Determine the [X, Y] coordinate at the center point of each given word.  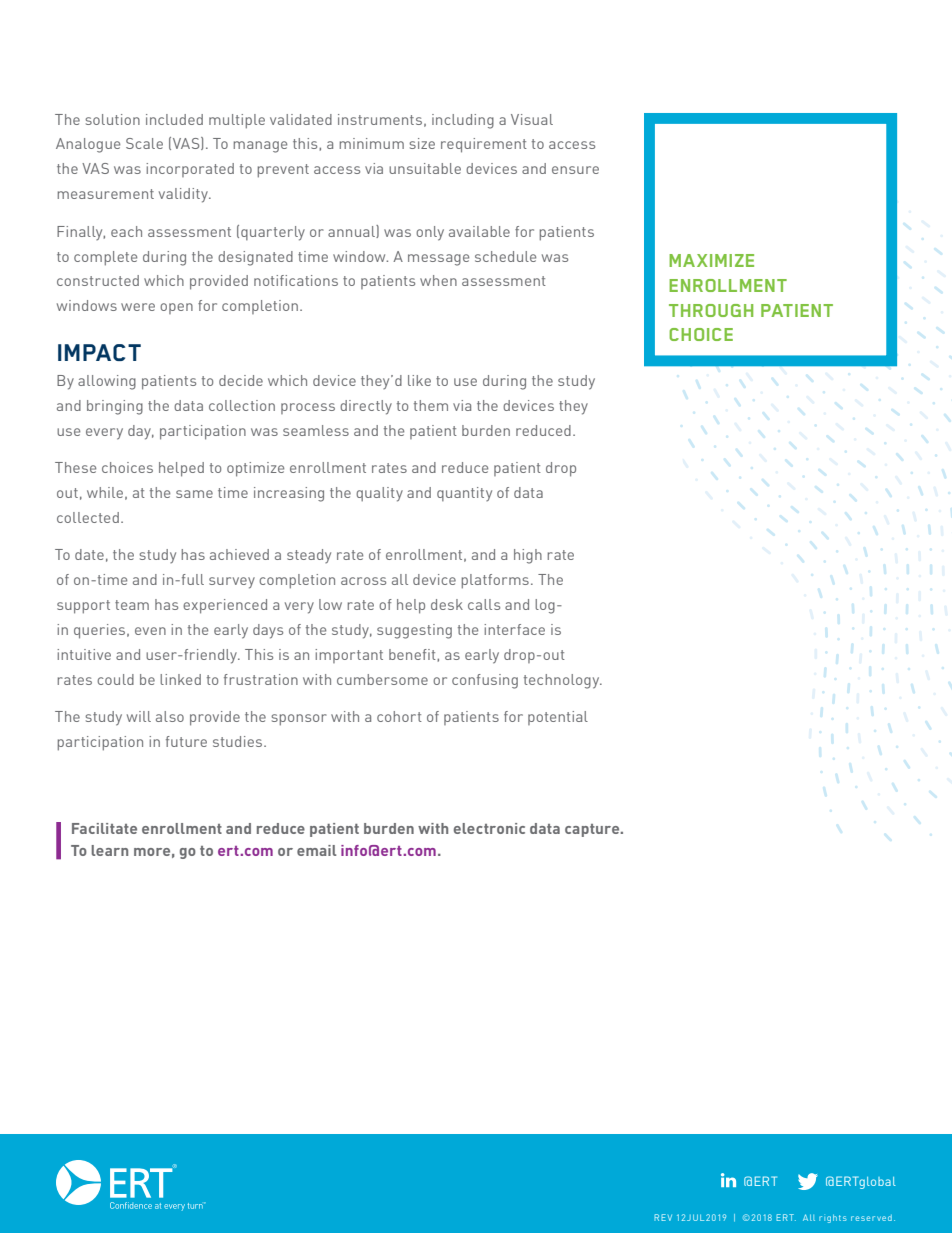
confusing [485, 681]
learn [109, 850]
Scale [144, 143]
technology [563, 681]
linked [180, 679]
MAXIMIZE [711, 260]
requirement [484, 145]
